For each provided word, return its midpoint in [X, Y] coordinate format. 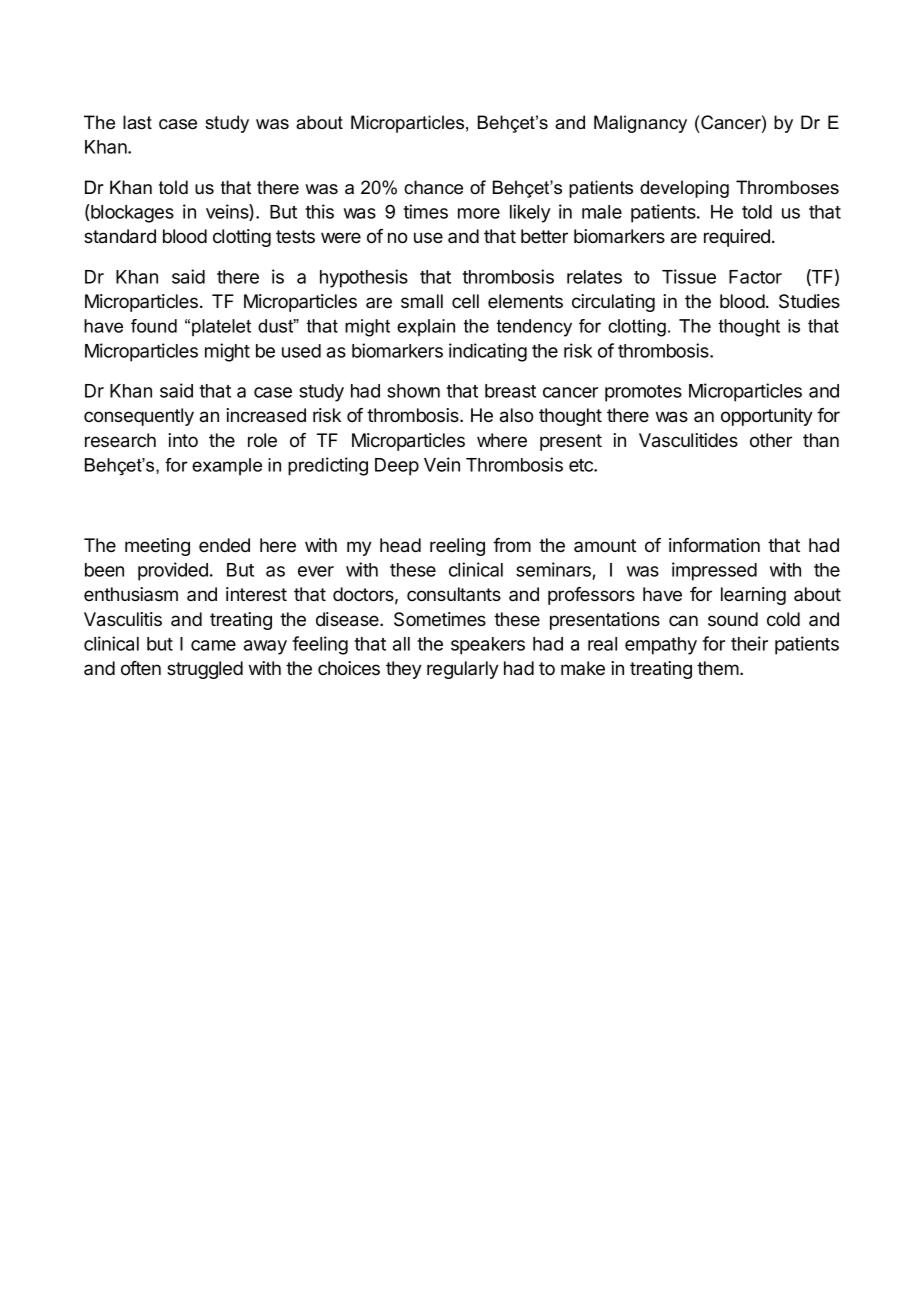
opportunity [767, 417]
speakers [488, 646]
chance [433, 187]
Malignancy [640, 124]
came [213, 645]
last [137, 122]
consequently [139, 417]
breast [510, 391]
